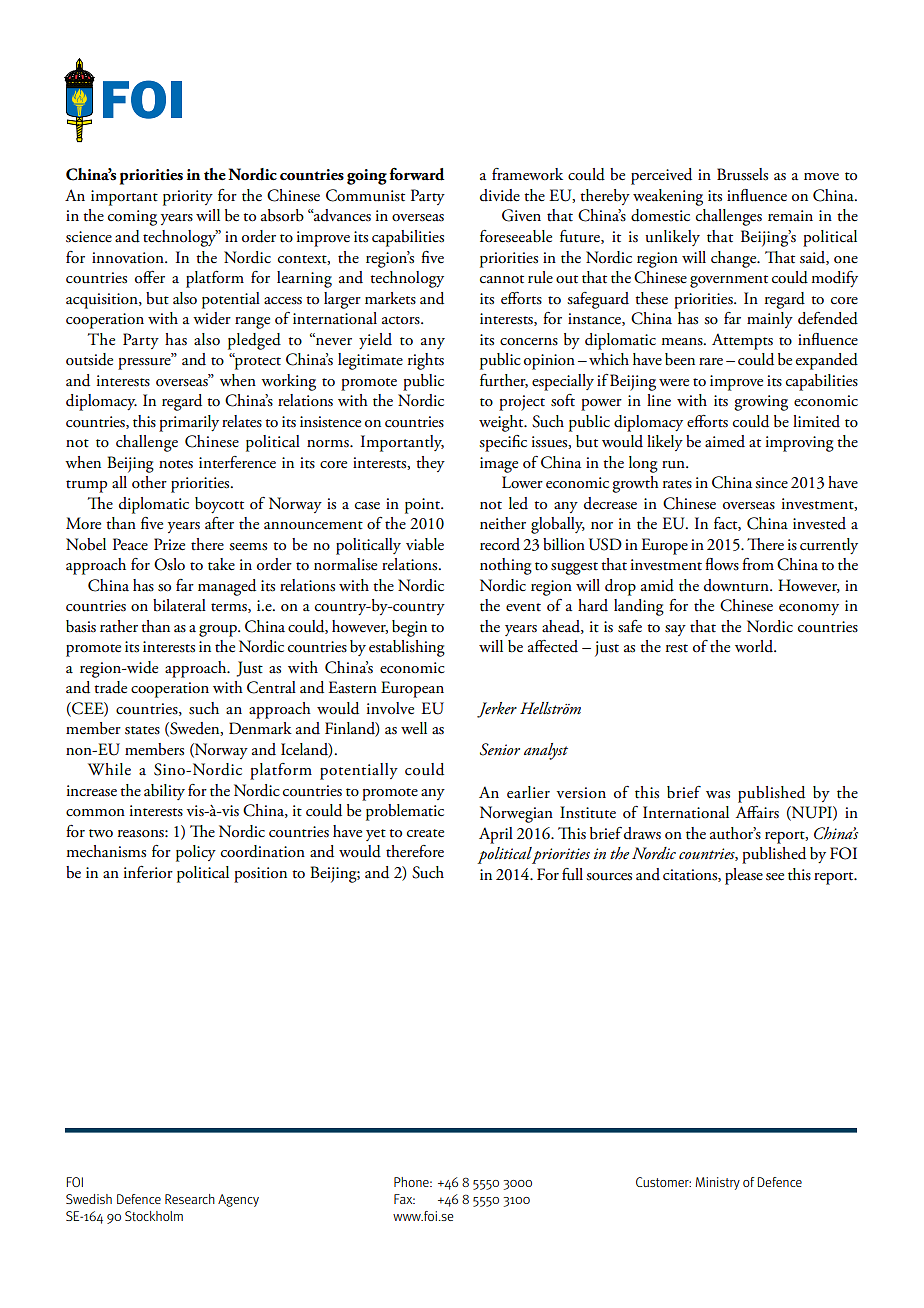 Image resolution: width=924 pixels, height=1308 pixels. Describe the element at coordinates (238, 1200) in the screenshot. I see `Agency` at that location.
